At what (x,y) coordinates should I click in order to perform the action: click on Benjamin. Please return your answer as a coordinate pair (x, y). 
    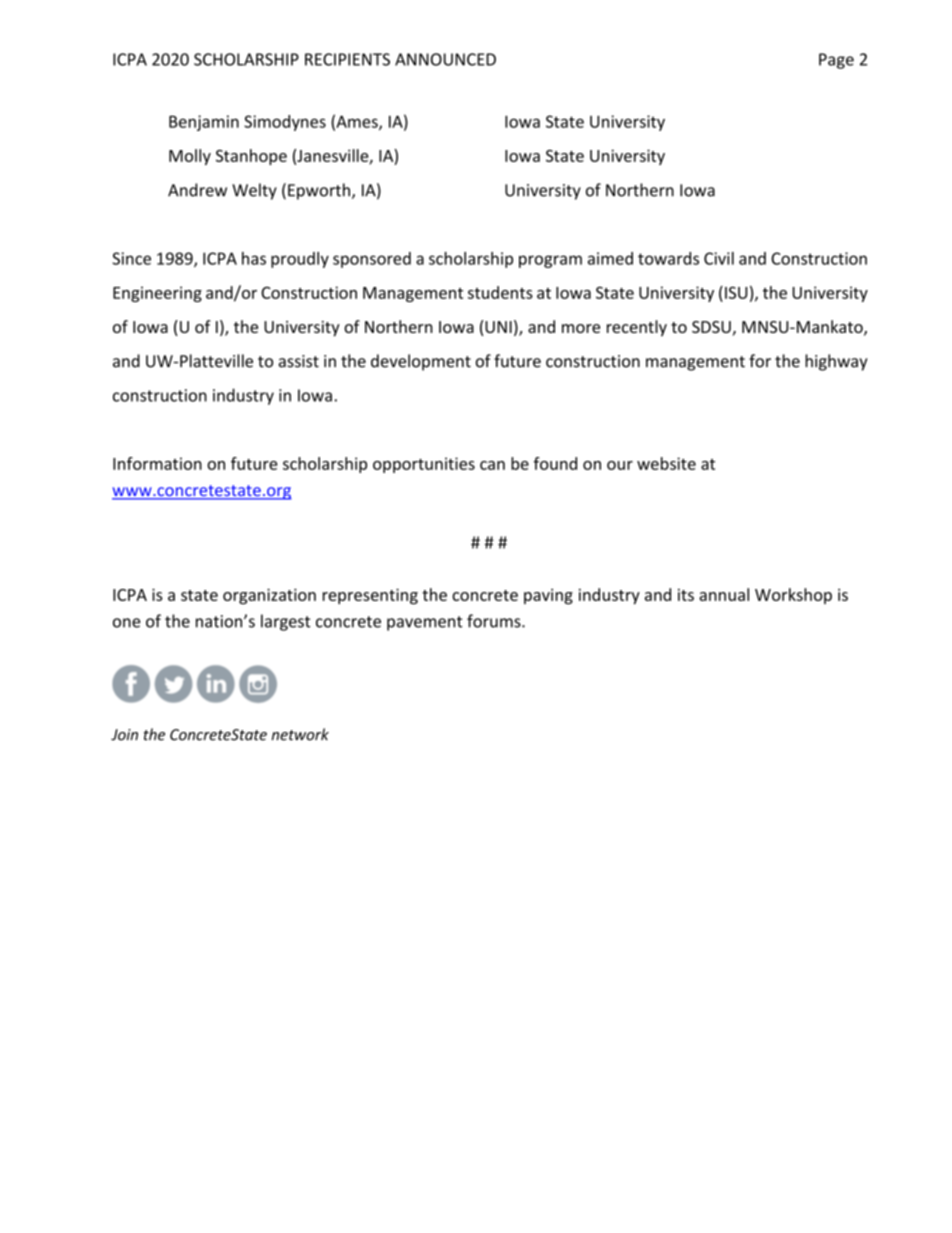
    Looking at the image, I should click on (204, 123).
